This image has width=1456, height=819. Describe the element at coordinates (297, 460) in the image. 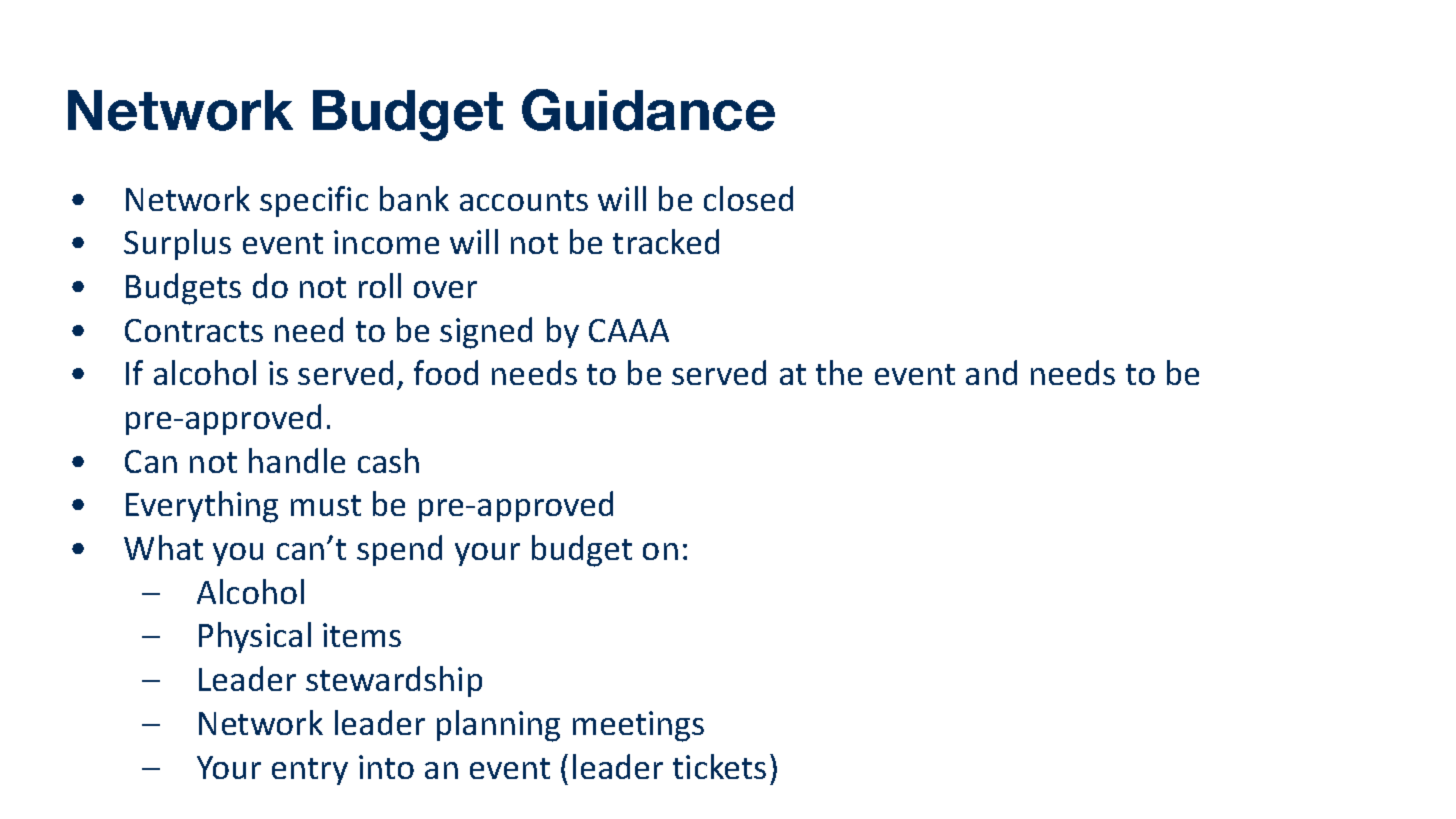

I see `handle` at that location.
